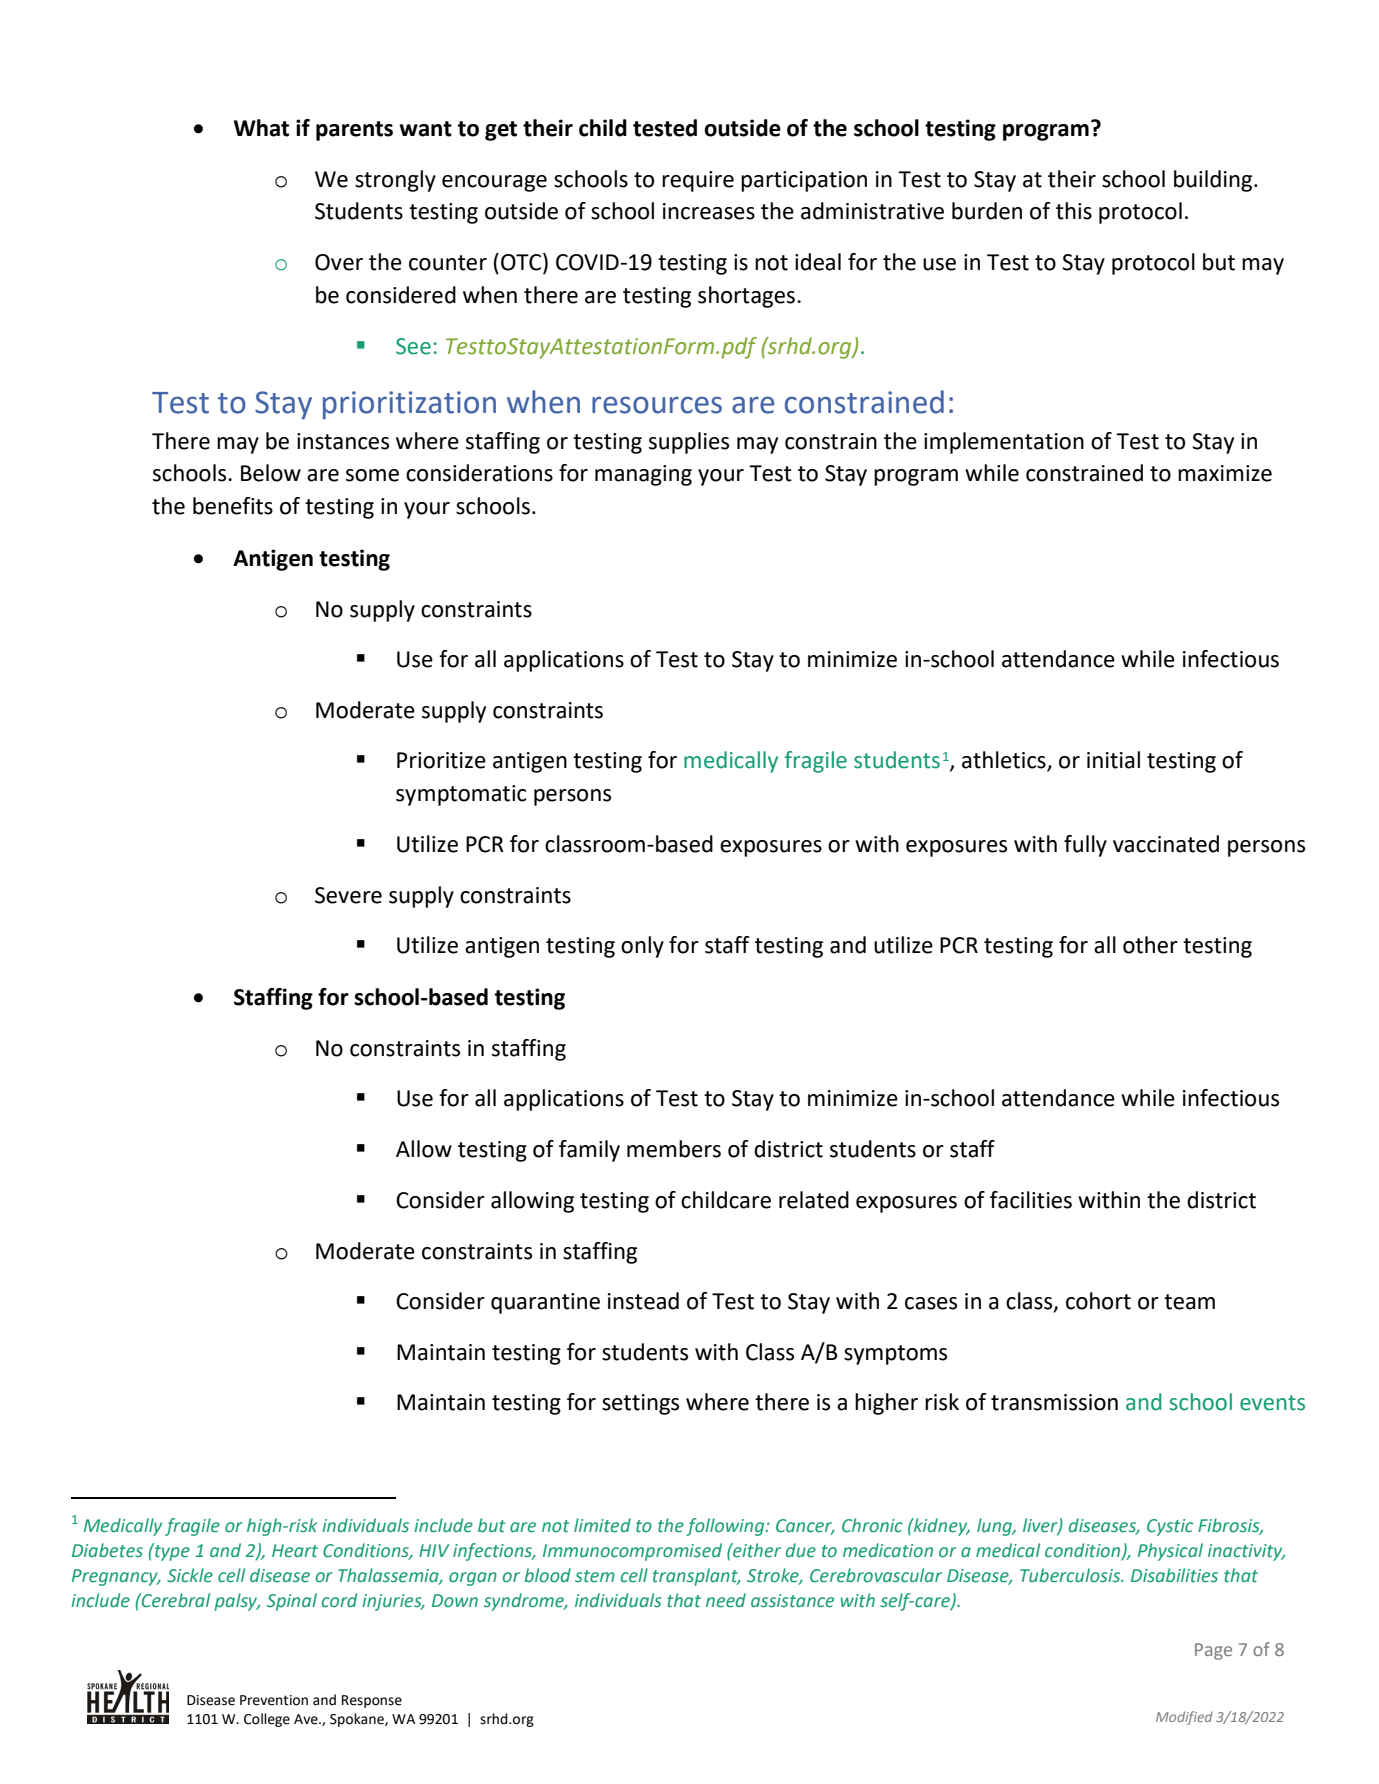 The height and width of the screenshot is (1784, 1379). Describe the element at coordinates (261, 128) in the screenshot. I see `What` at that location.
